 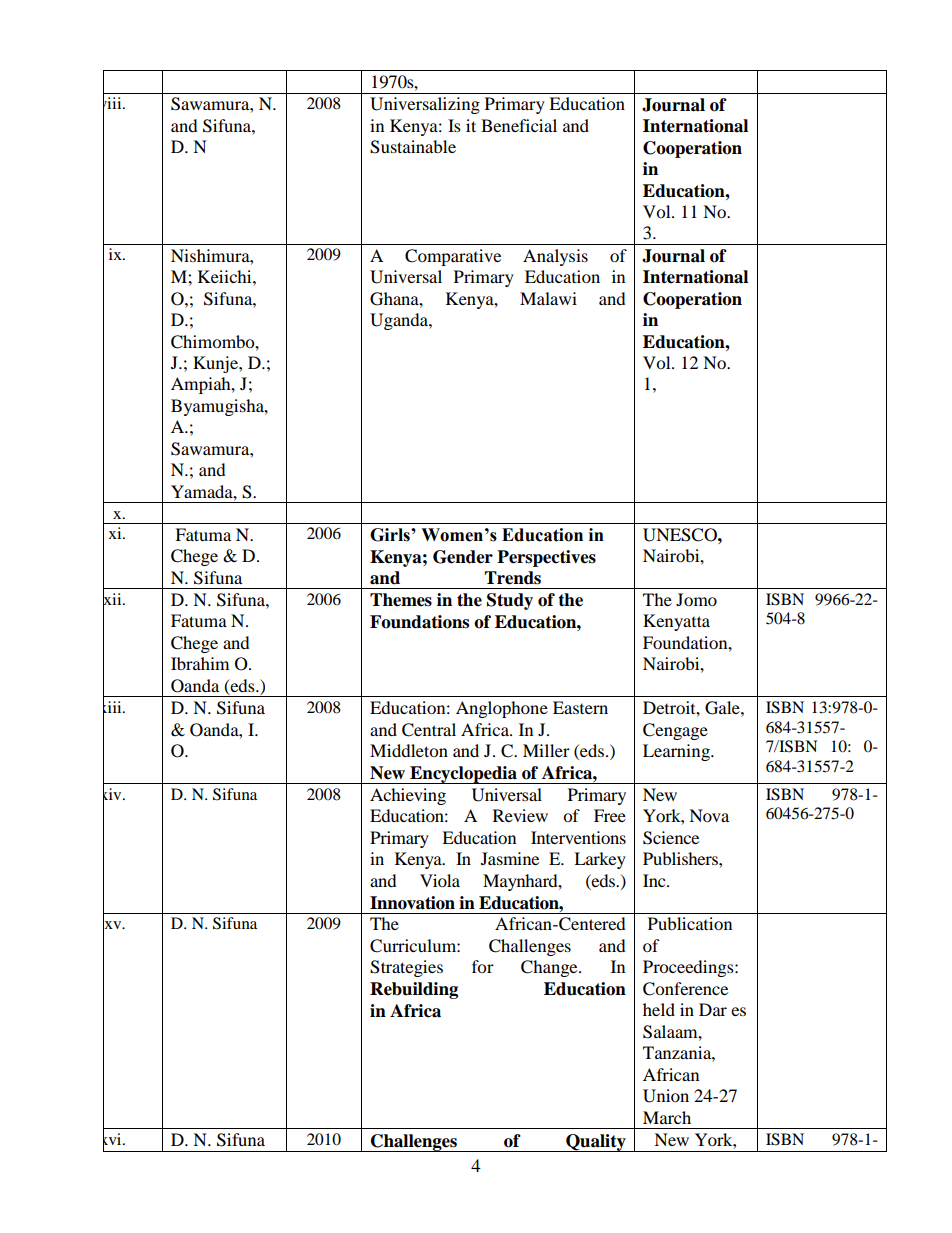 What do you see at coordinates (414, 990) in the image?
I see `Rebuilding` at bounding box center [414, 990].
